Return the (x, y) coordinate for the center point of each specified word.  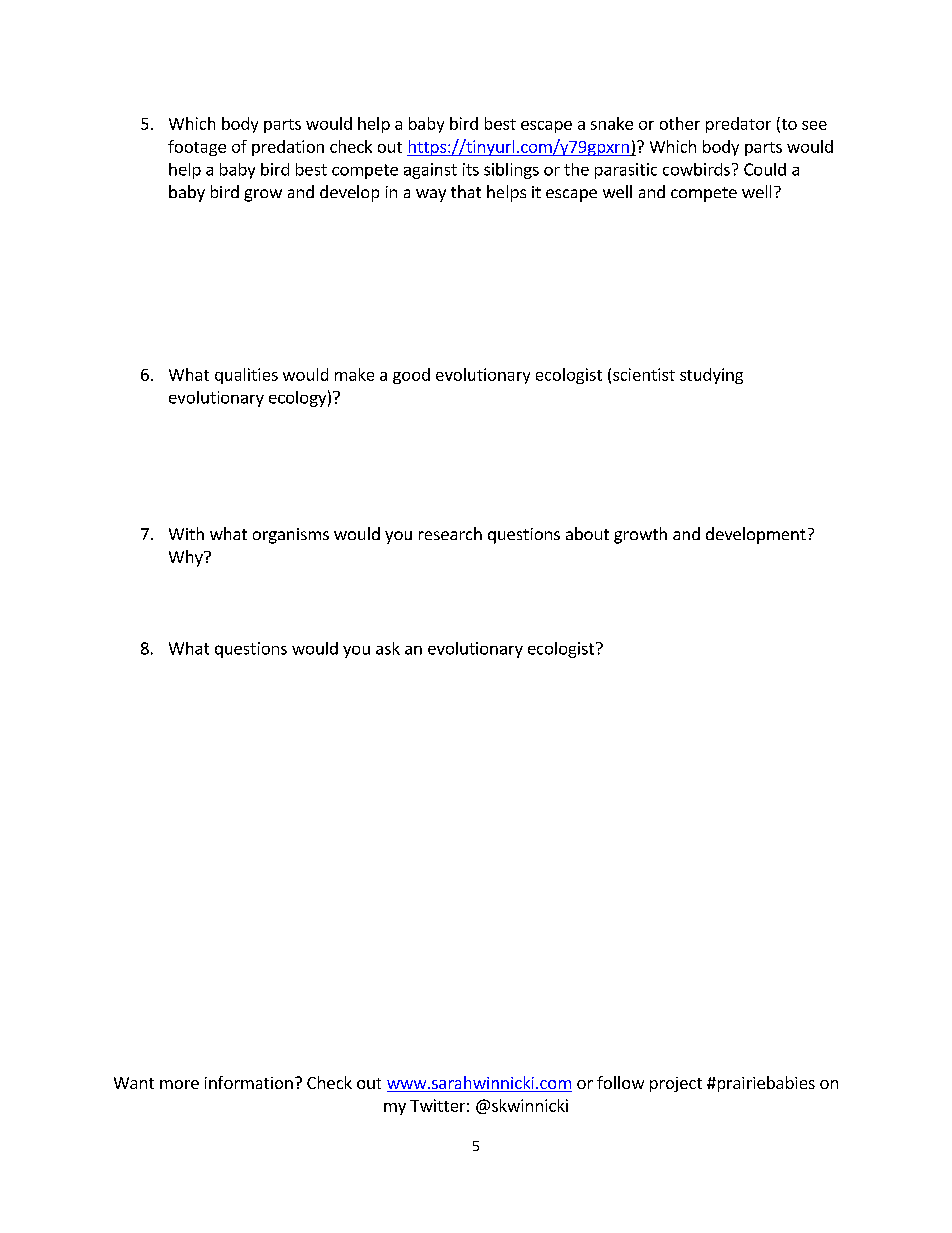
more (179, 1084)
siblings (511, 171)
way (431, 195)
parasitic (626, 171)
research (450, 533)
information (249, 1082)
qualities (246, 376)
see (814, 125)
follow (620, 1082)
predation (288, 148)
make (354, 374)
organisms (291, 536)
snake (612, 123)
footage (197, 148)
